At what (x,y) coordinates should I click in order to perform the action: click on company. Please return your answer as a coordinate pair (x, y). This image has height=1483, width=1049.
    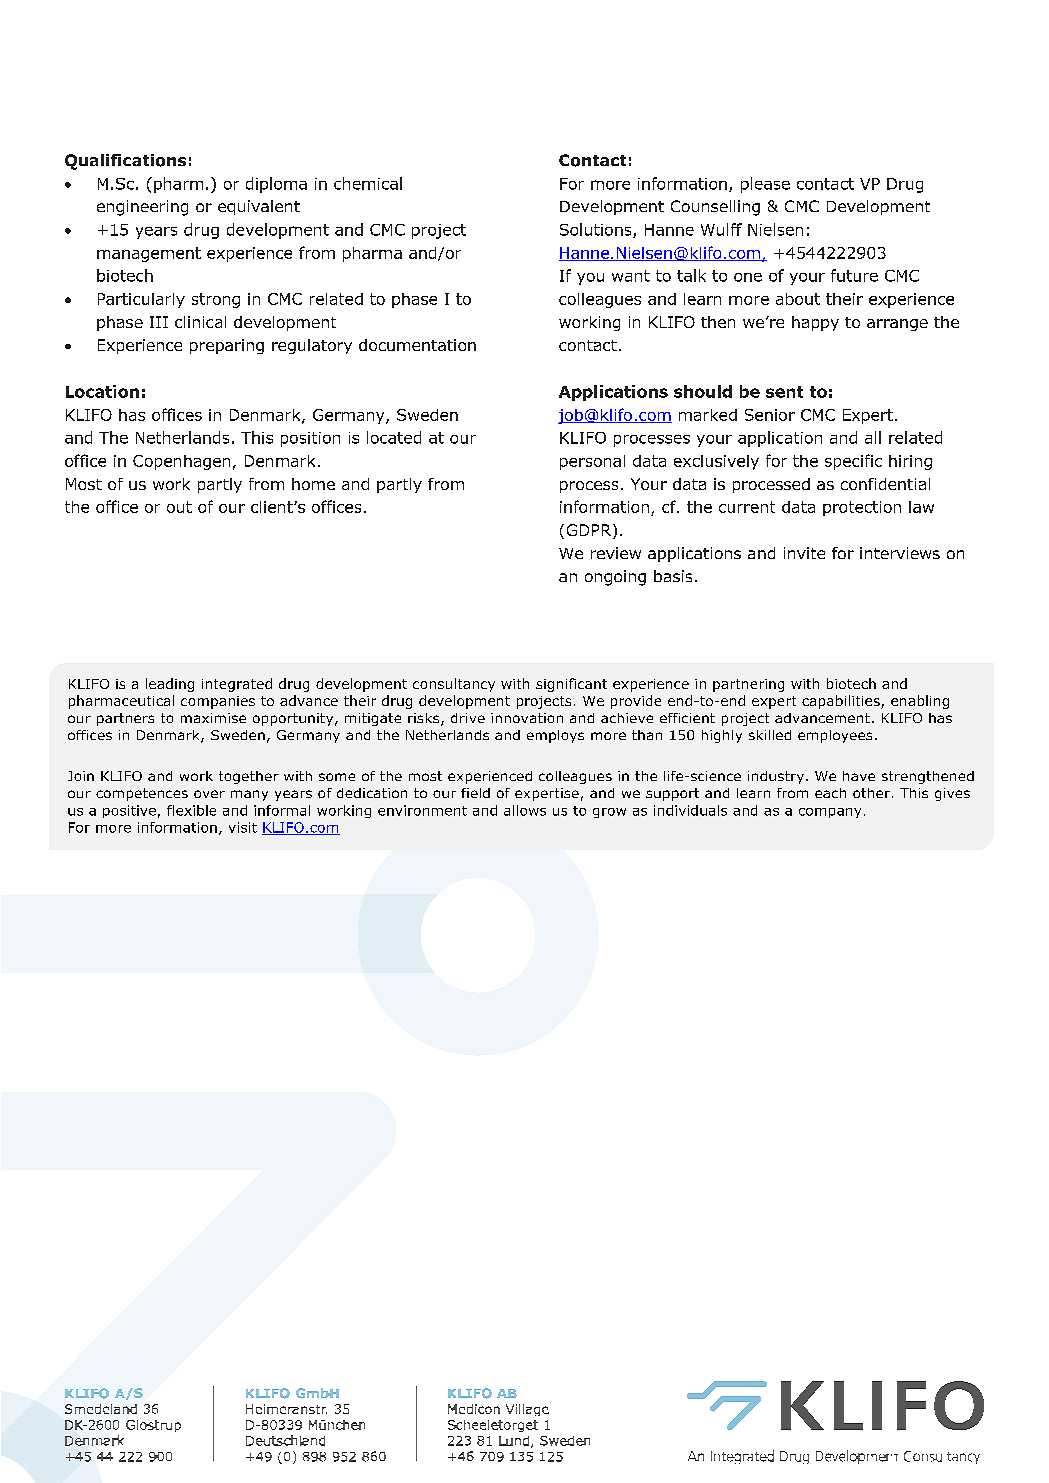
    Looking at the image, I should click on (830, 813).
